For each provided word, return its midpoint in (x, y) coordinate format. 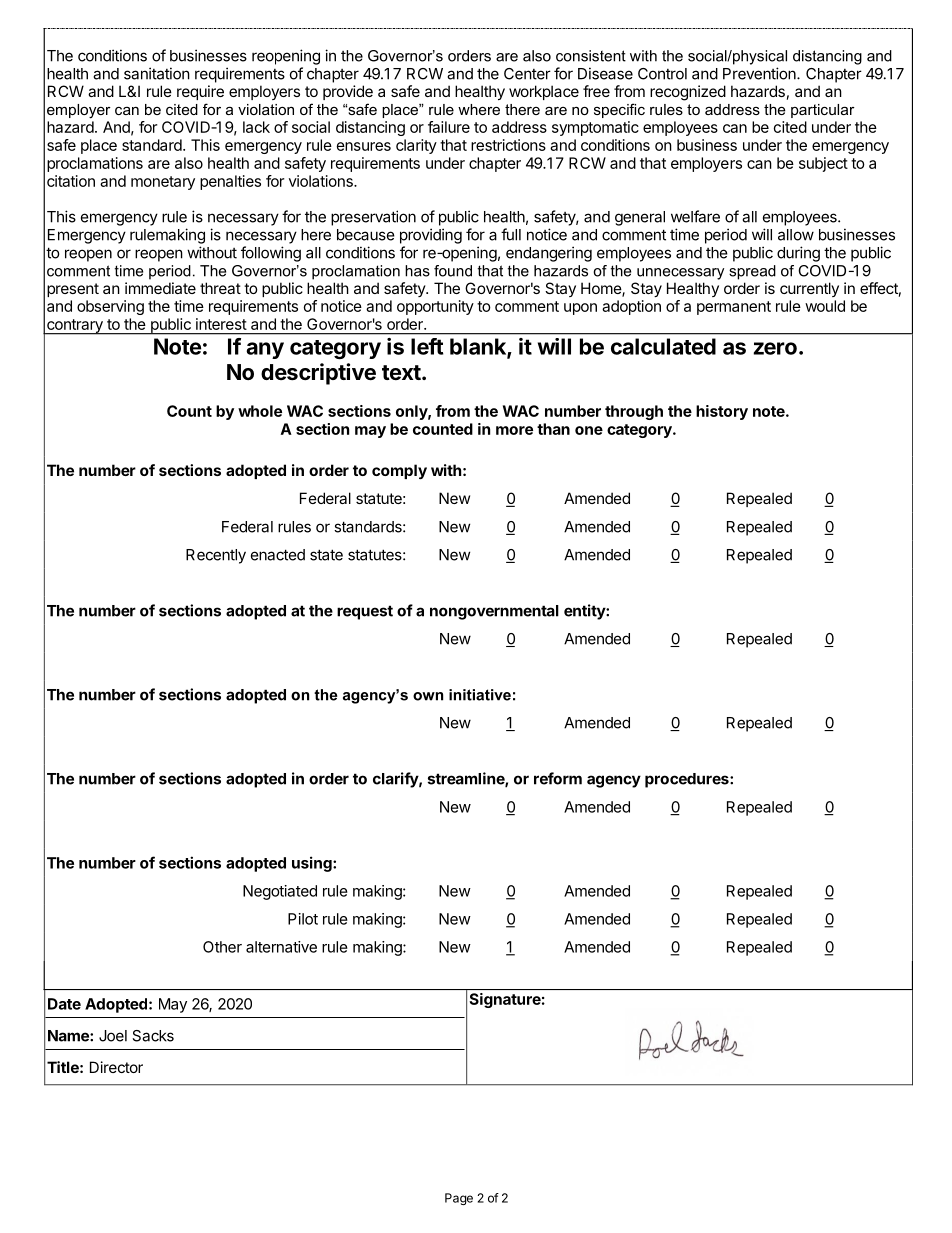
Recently (216, 556)
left (427, 346)
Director (116, 1067)
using (313, 864)
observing (110, 307)
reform (558, 778)
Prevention (760, 73)
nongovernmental (494, 612)
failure (449, 127)
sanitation (157, 73)
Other (222, 947)
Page (459, 1199)
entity (585, 612)
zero (775, 348)
